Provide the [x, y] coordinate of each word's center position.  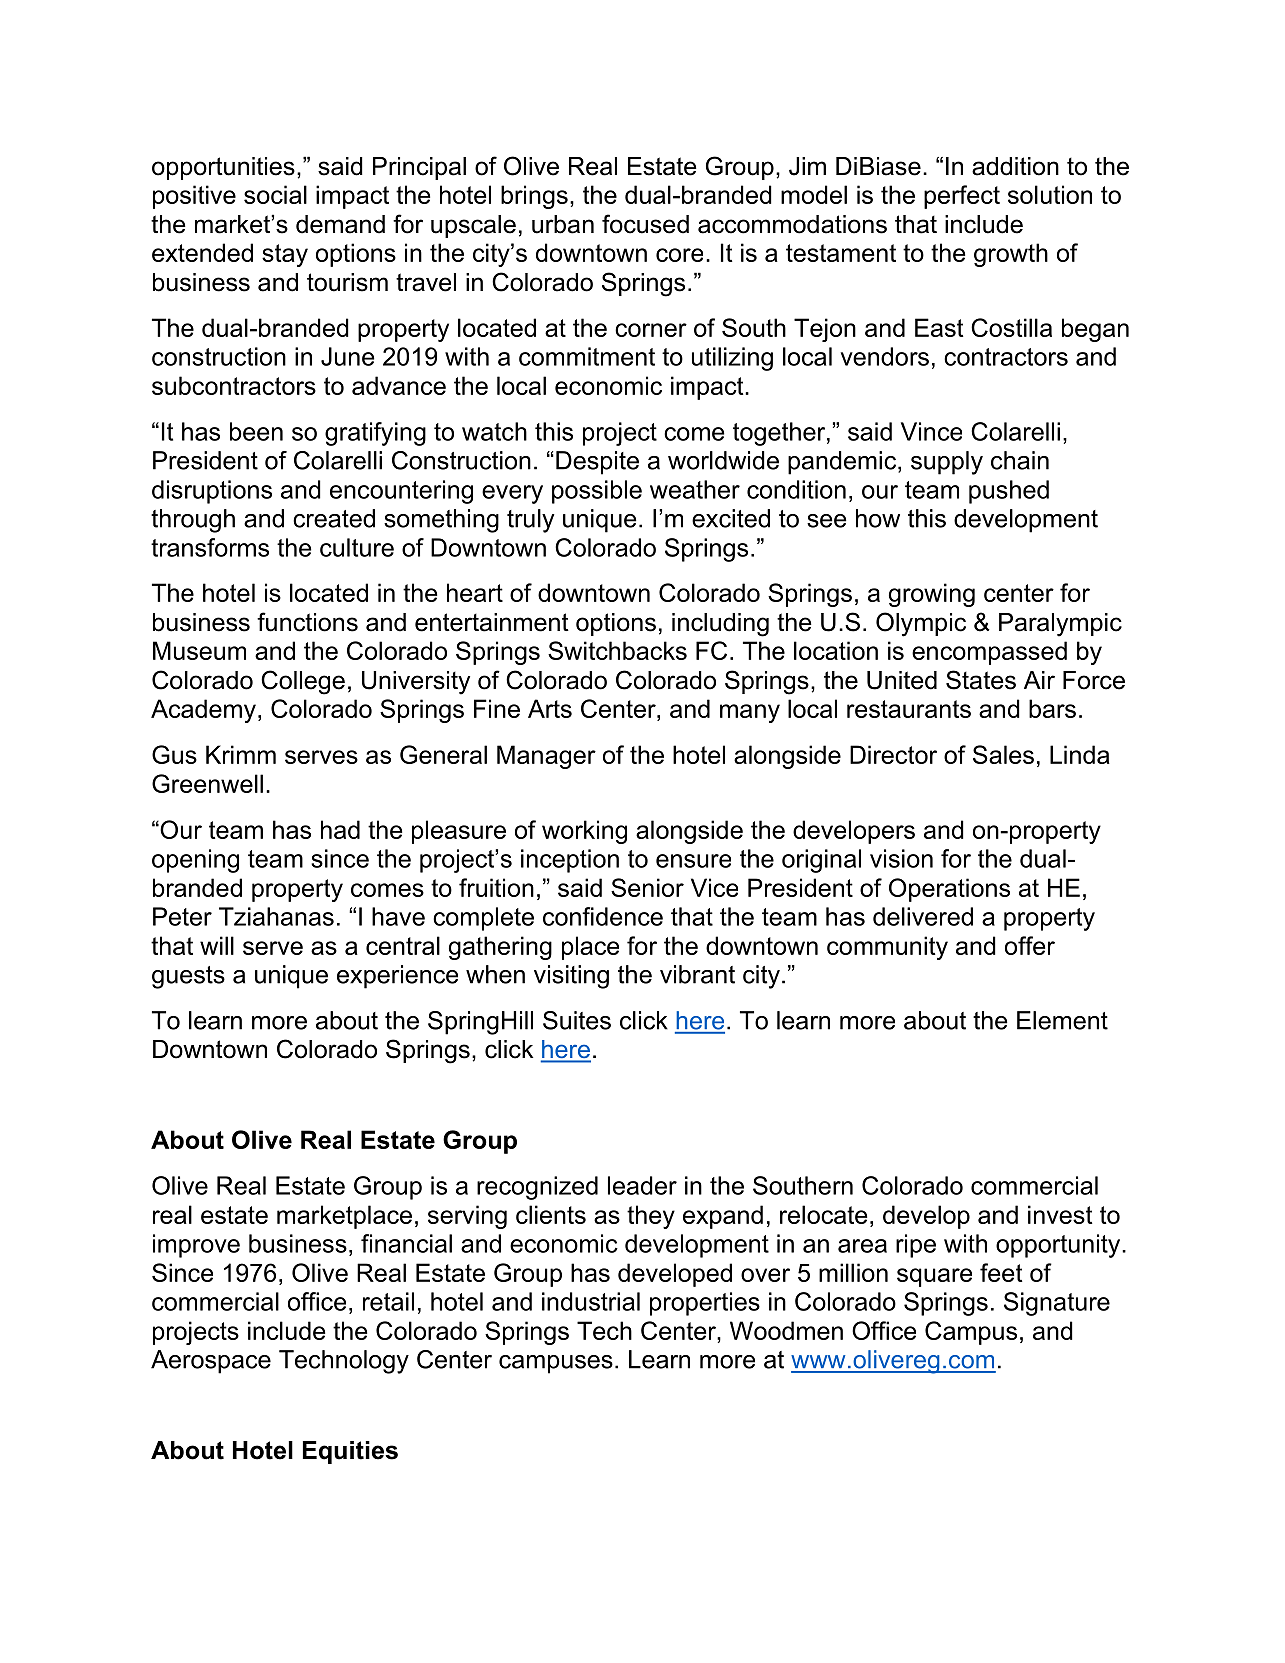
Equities [350, 1452]
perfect [962, 197]
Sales [1003, 754]
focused [645, 224]
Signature [1057, 1304]
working [584, 832]
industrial [591, 1301]
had [340, 829]
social [275, 194]
